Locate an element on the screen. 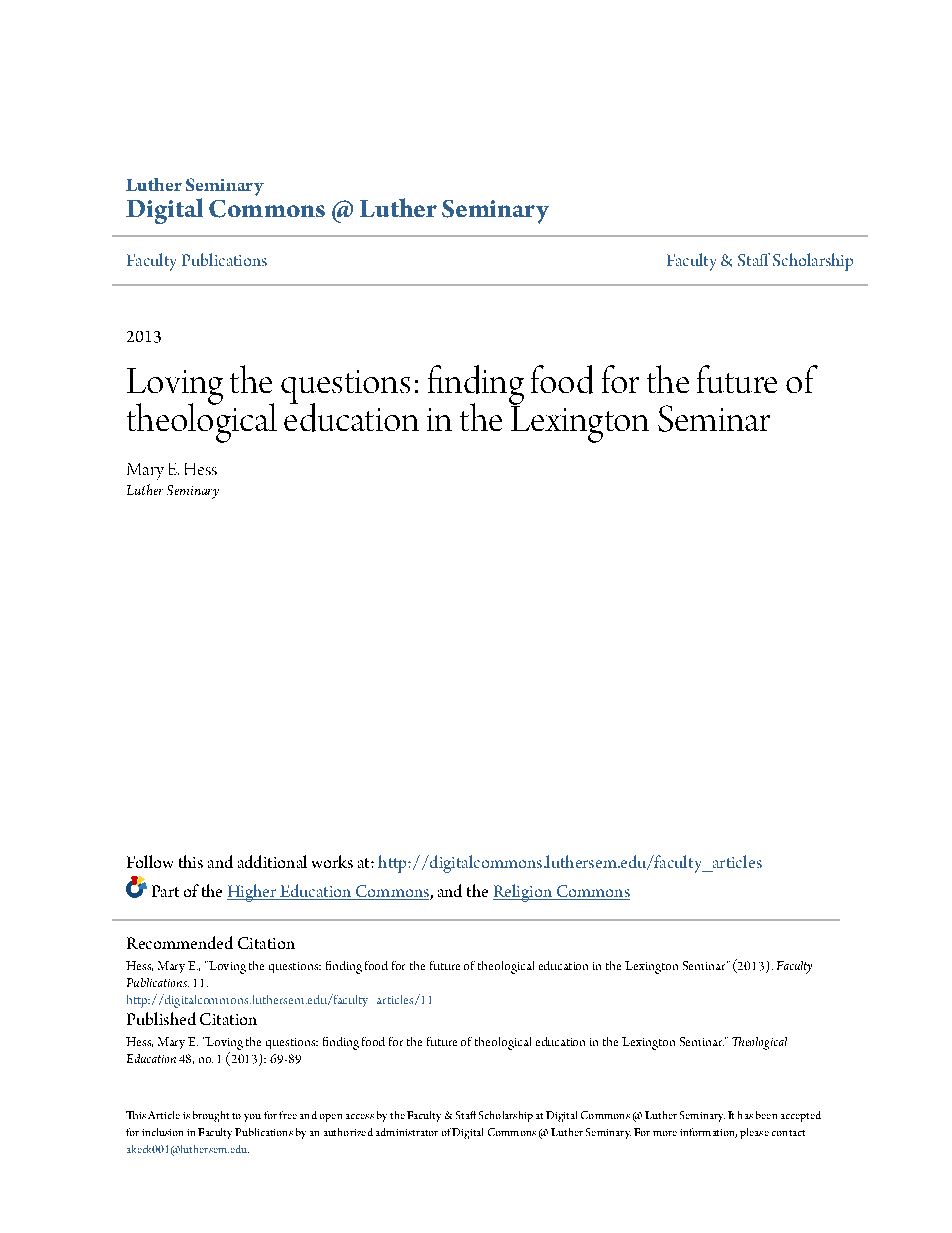  free is located at coordinates (288, 1115).
